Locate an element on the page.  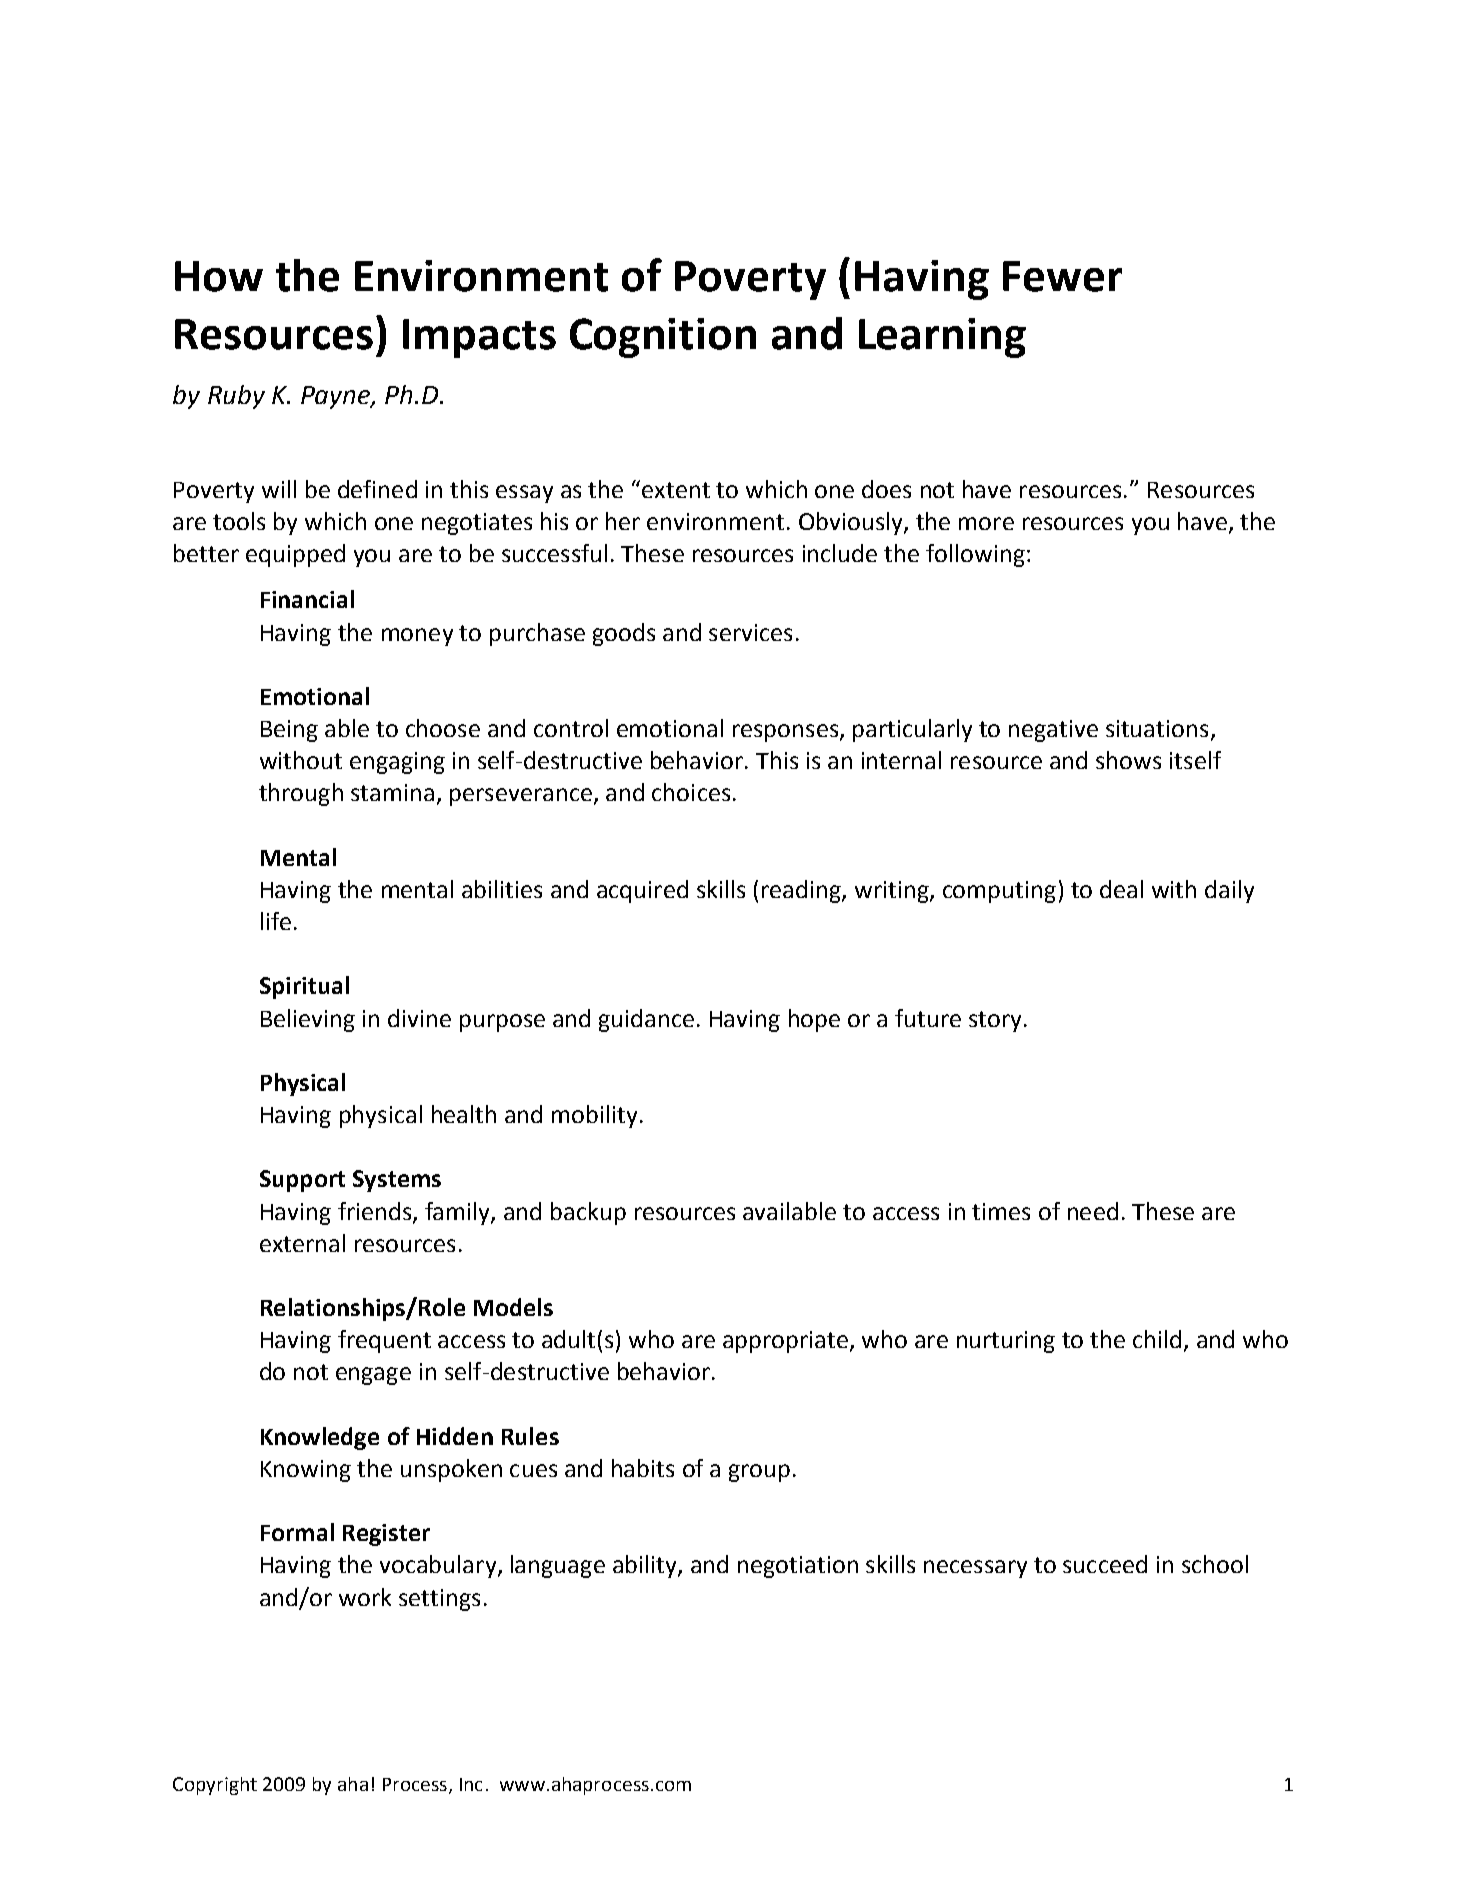
Copyright is located at coordinates (215, 1786).
